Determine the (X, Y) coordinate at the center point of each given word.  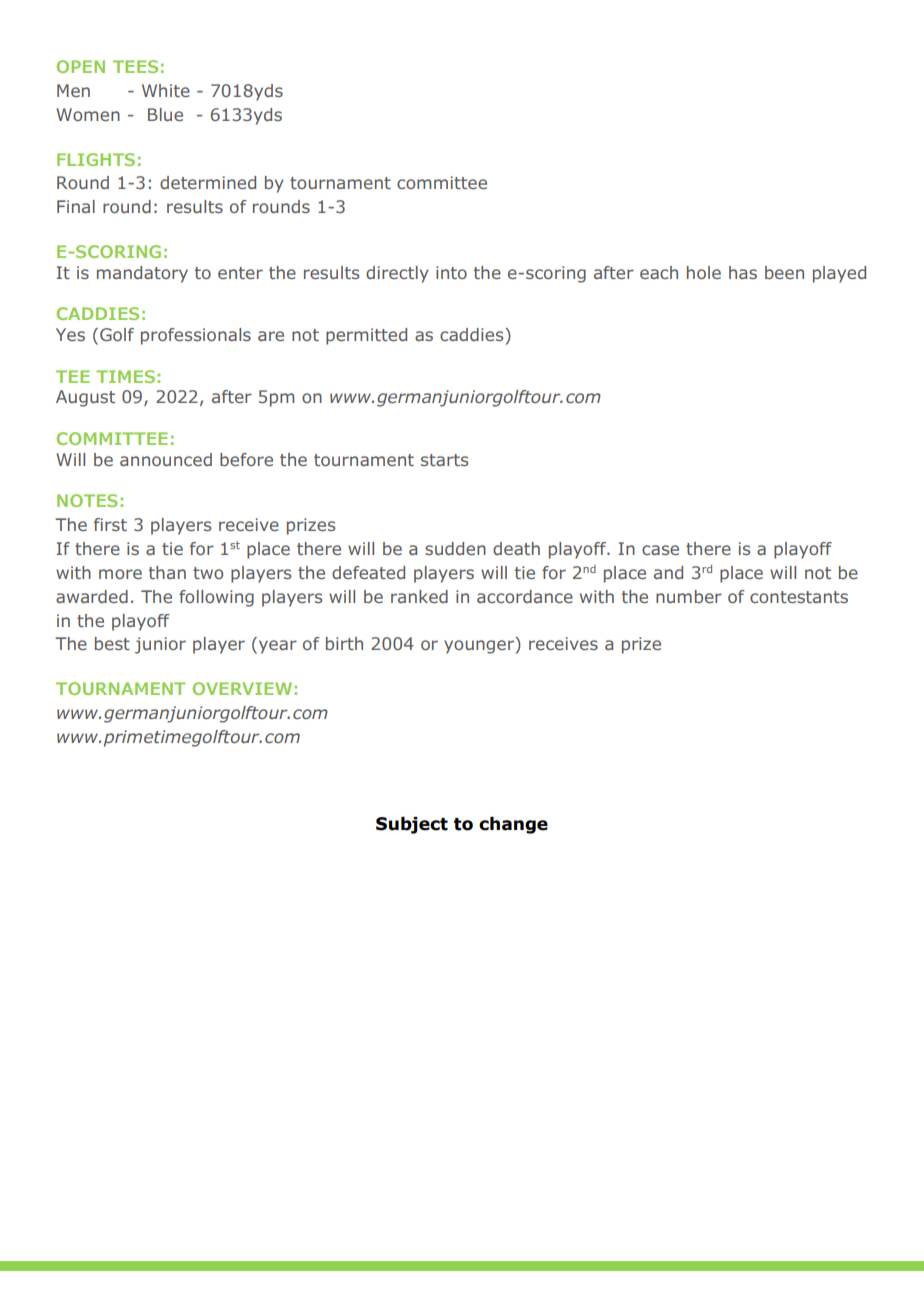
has (743, 272)
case (660, 550)
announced (166, 459)
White (166, 90)
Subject (412, 825)
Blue (165, 114)
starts (444, 460)
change (513, 825)
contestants (799, 597)
